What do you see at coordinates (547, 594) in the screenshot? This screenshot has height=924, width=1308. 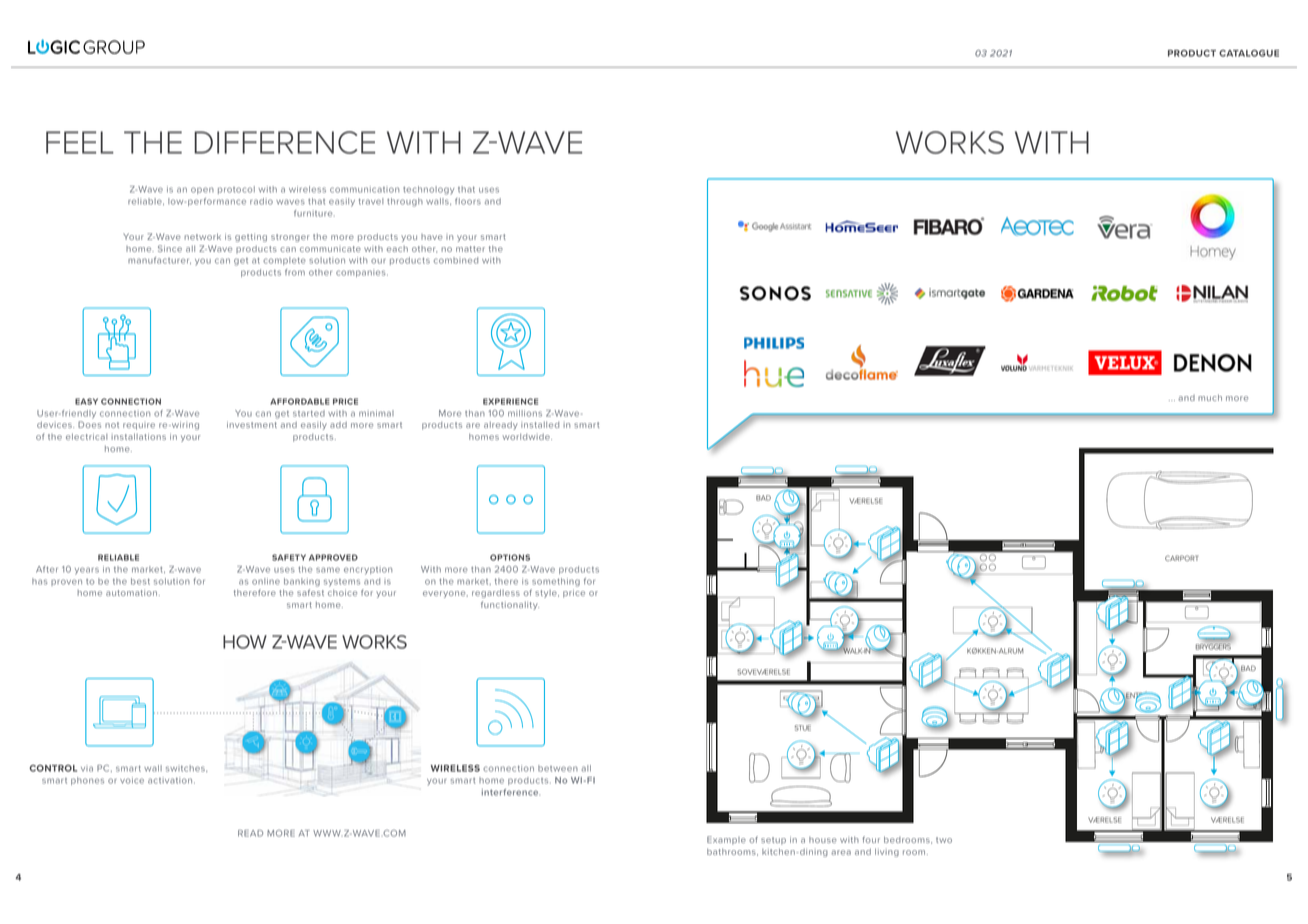 I see `style` at bounding box center [547, 594].
